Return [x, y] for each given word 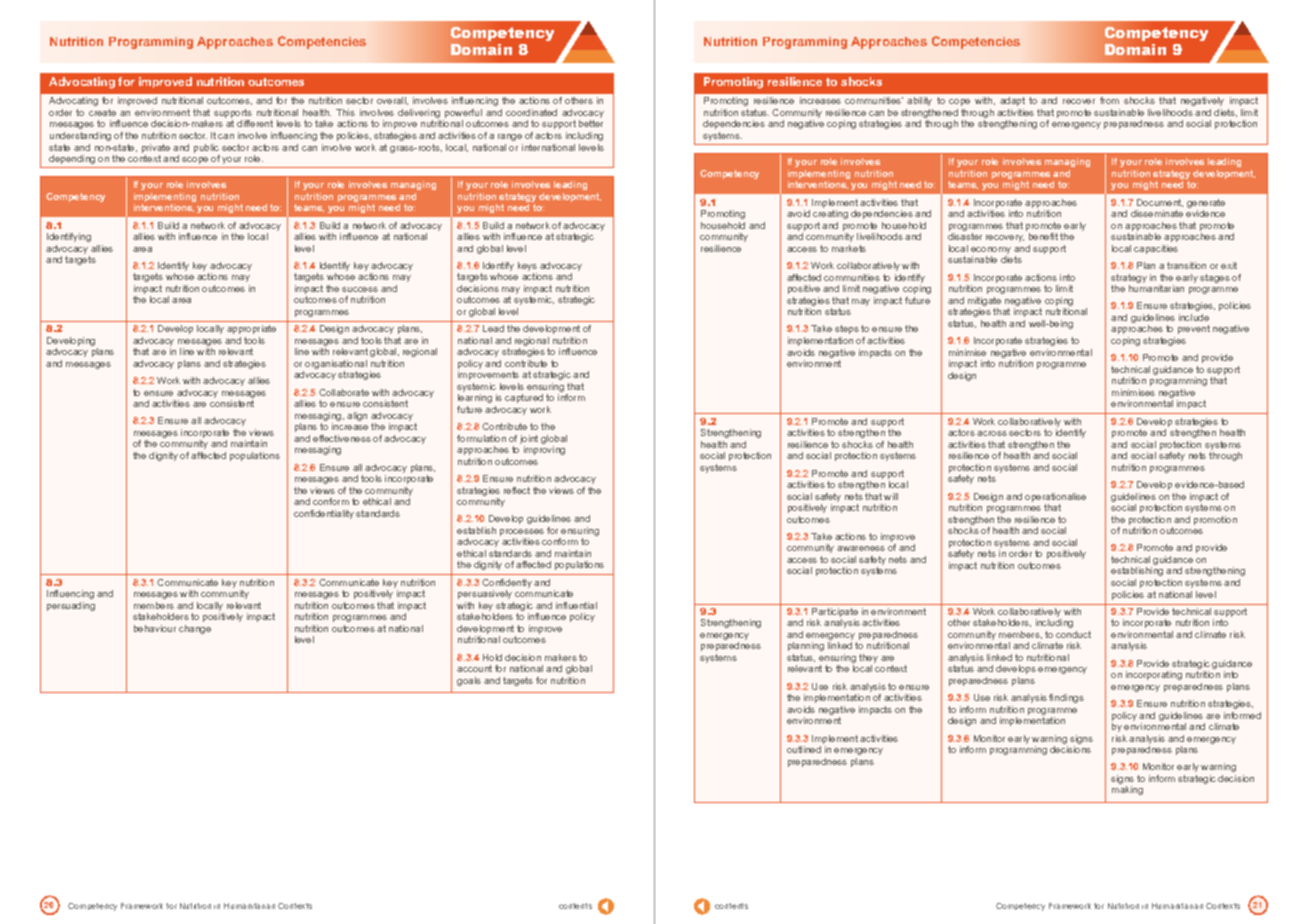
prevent [1194, 329]
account [474, 668]
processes [522, 534]
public [206, 148]
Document [1160, 203]
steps [847, 329]
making [1127, 790]
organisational [336, 366]
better [591, 123]
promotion [1215, 520]
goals [469, 681]
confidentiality [324, 514]
